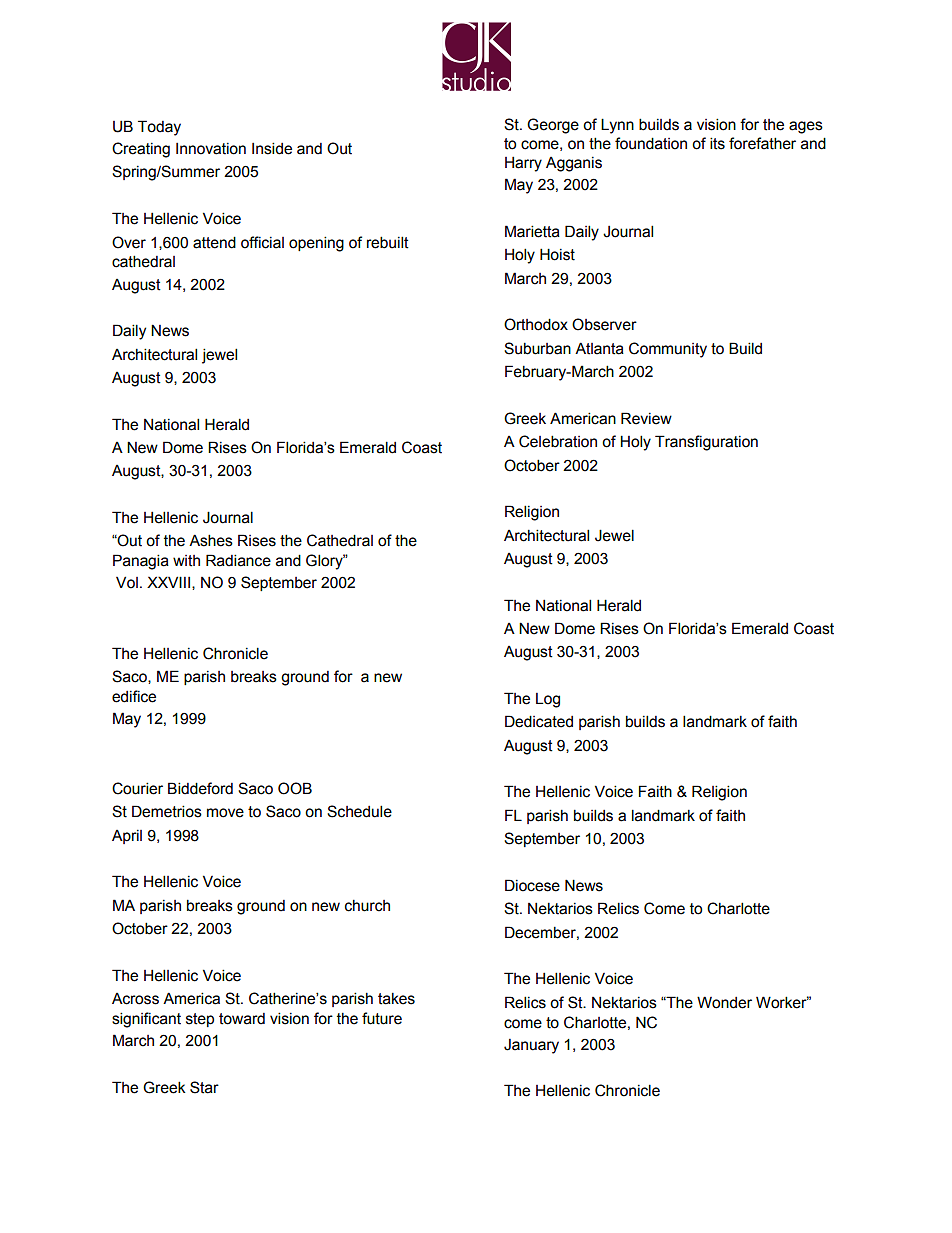  I want to click on January, so click(531, 1046).
